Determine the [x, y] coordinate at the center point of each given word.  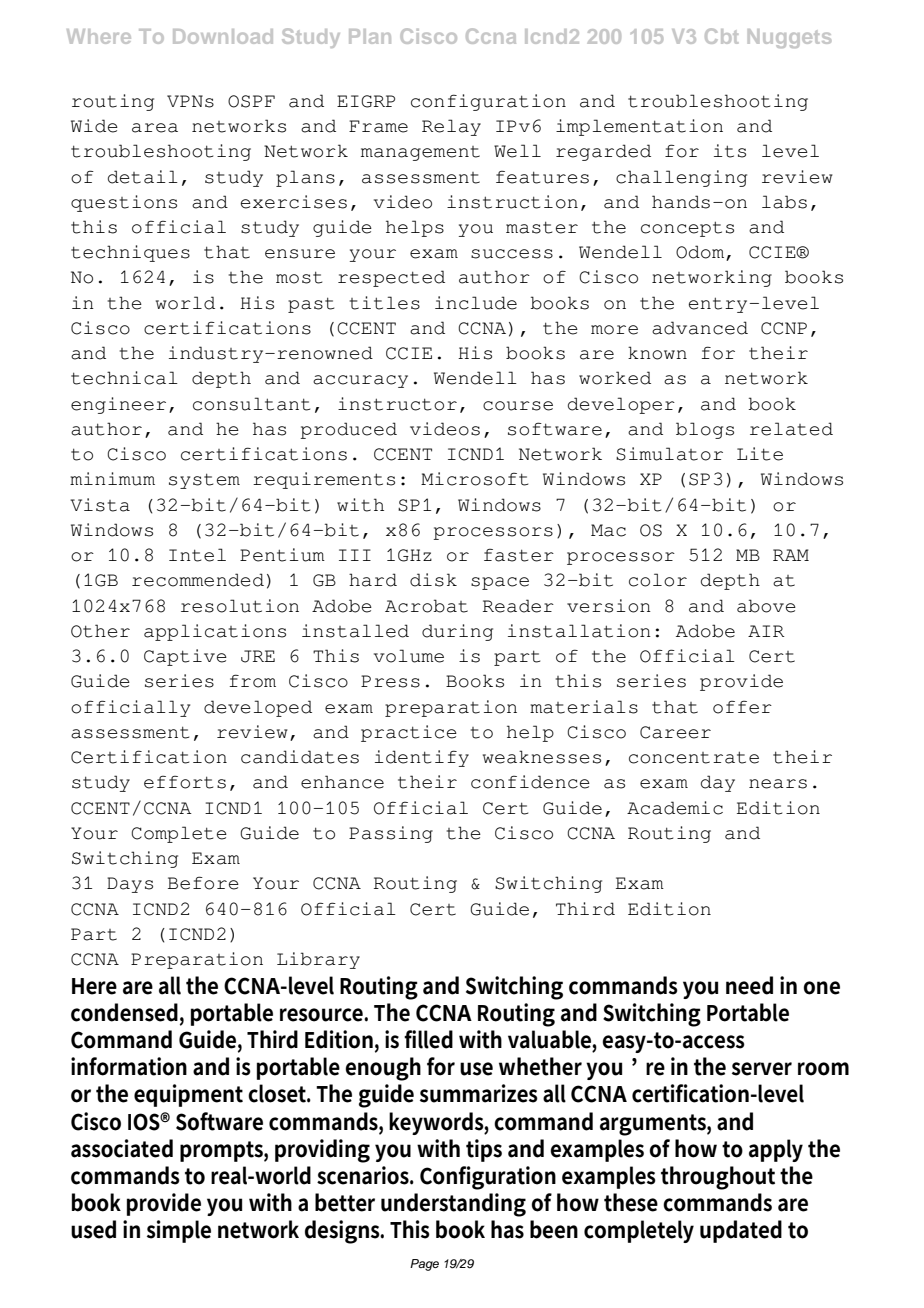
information [129, 1066]
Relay [451, 127]
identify [422, 758]
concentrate [694, 757]
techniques [130, 253]
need [749, 985]
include [476, 303]
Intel [197, 555]
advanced [700, 328]
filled [428, 1039]
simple [179, 1231]
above [766, 606]
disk [433, 580]
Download [223, 36]
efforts [185, 782]
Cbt [721, 36]
